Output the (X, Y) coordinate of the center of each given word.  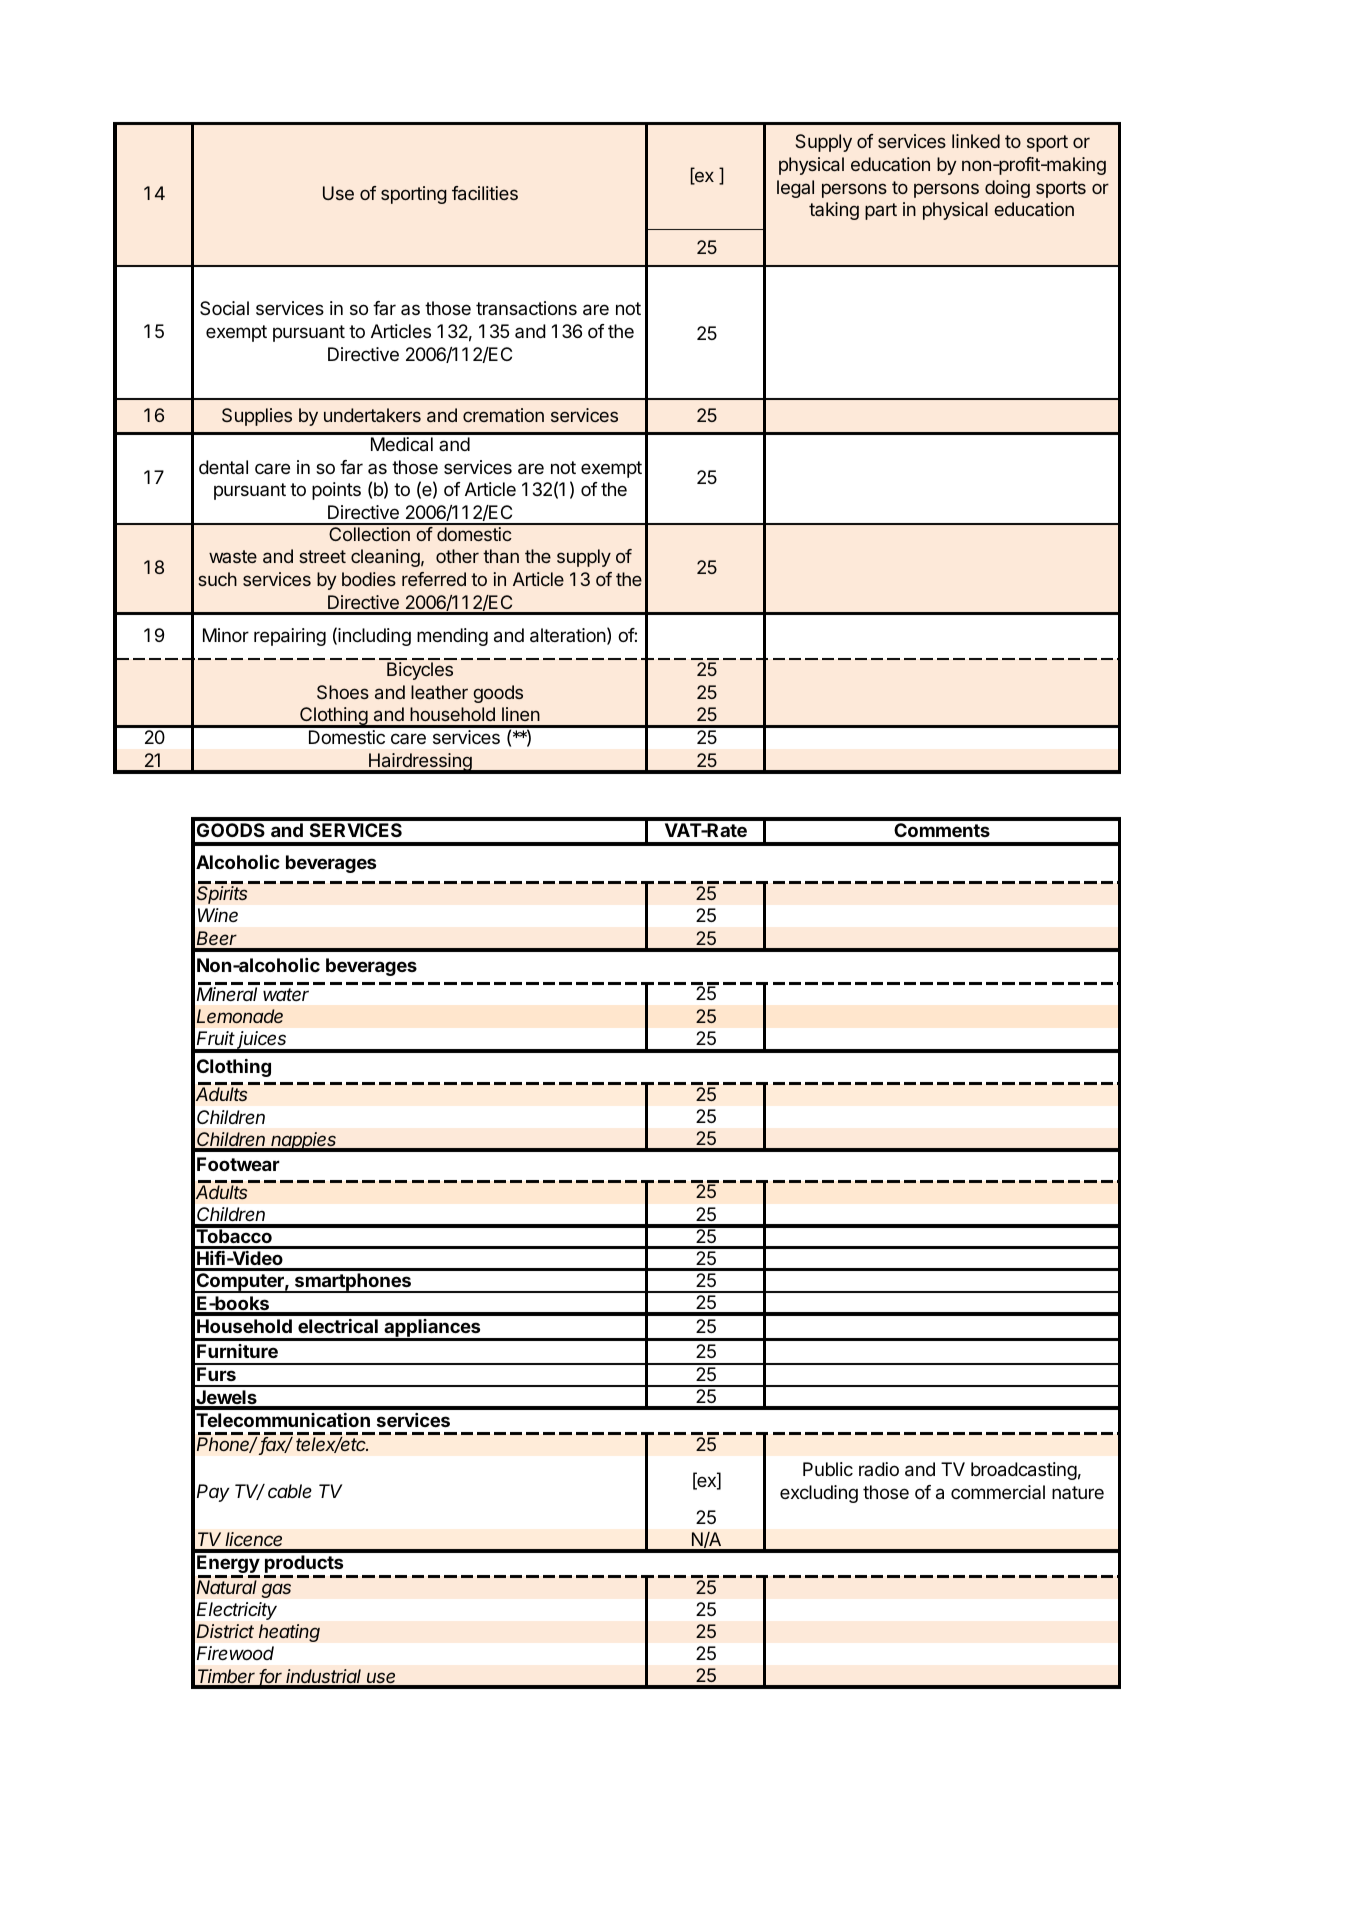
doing (1007, 189)
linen (521, 714)
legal (795, 189)
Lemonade (240, 1016)
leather (439, 692)
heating (289, 1633)
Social (224, 308)
